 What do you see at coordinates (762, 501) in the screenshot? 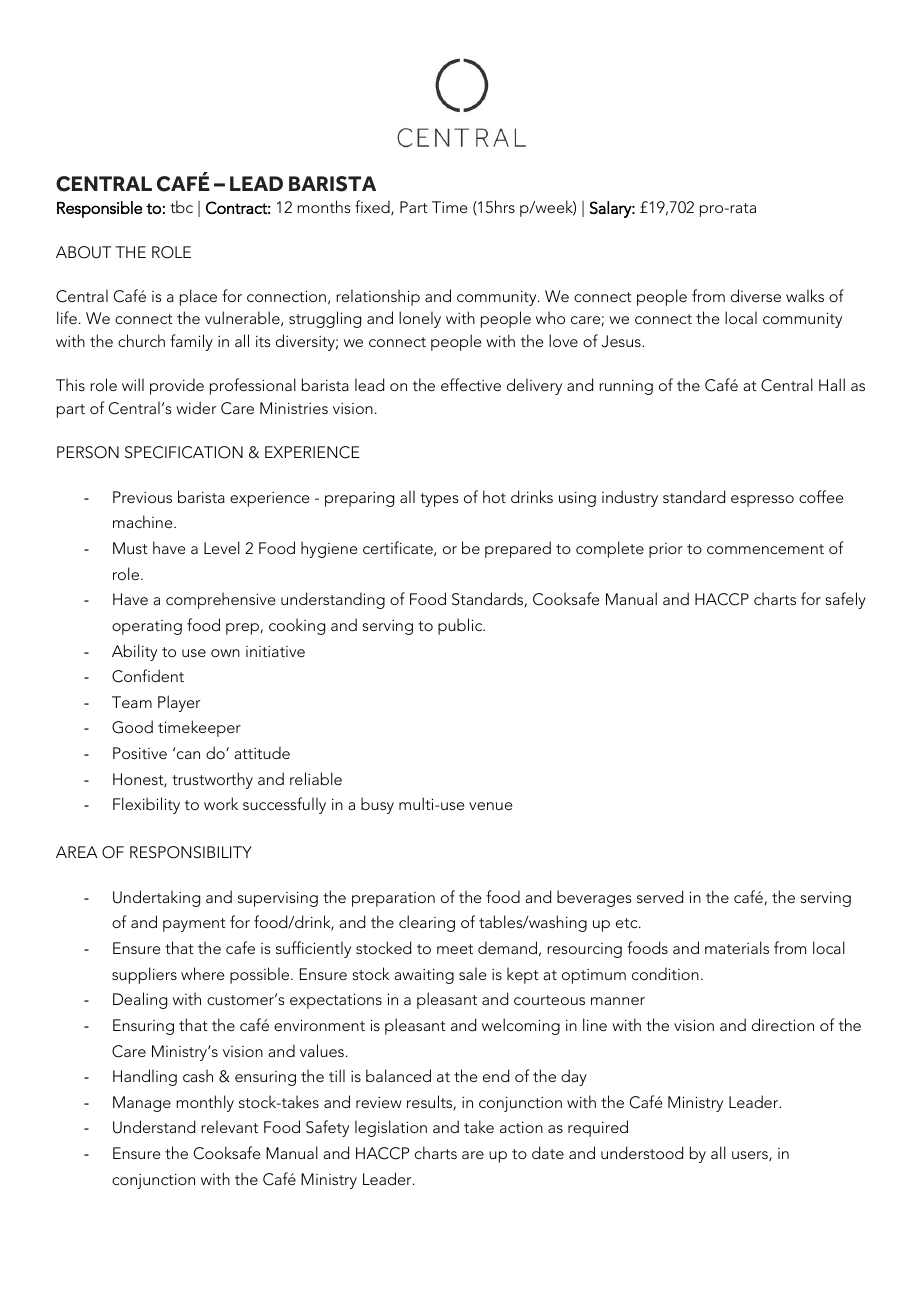
I see `espresso` at bounding box center [762, 501].
